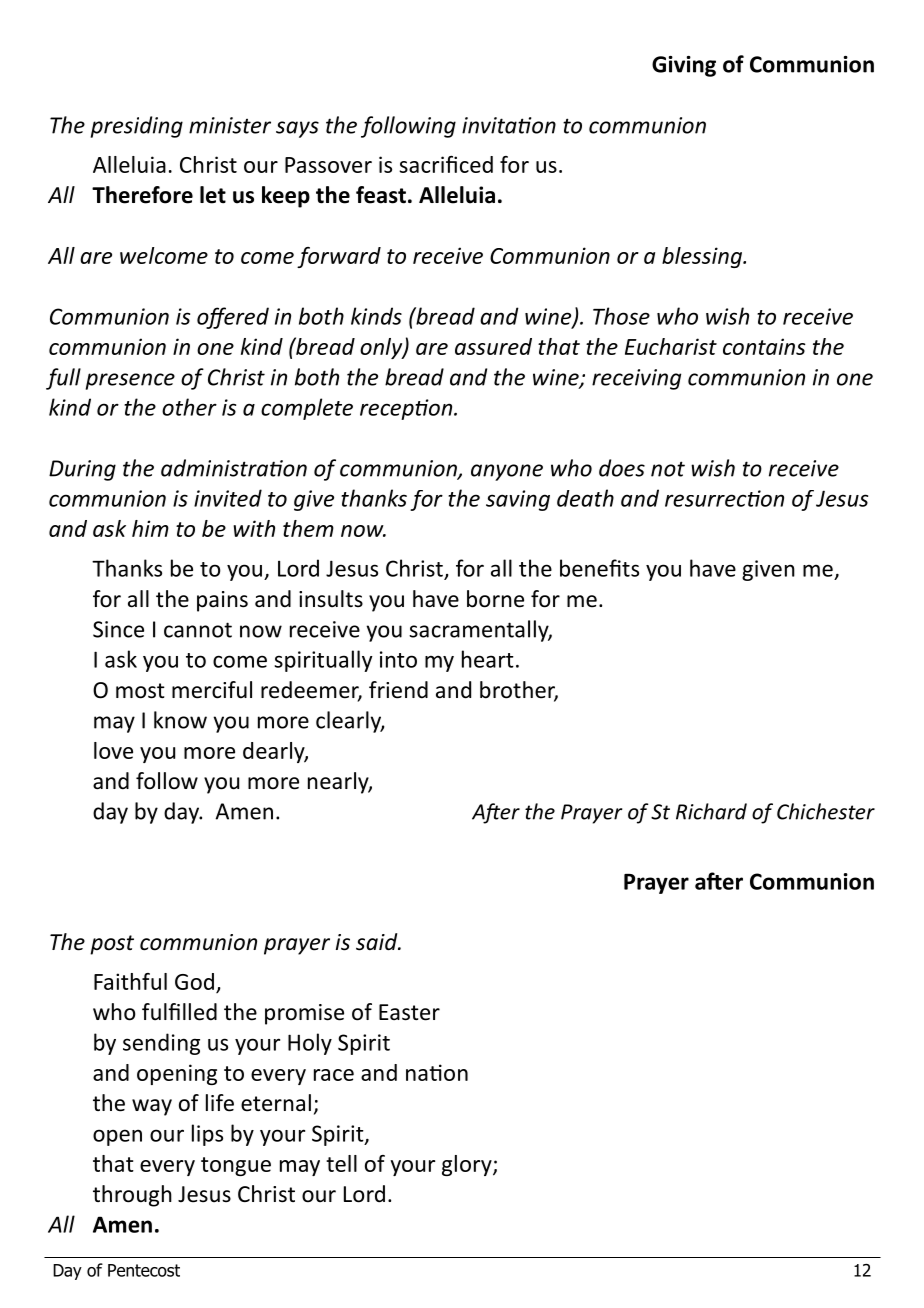  Describe the element at coordinates (144, 1270) in the document. I see `Pentecost` at that location.
